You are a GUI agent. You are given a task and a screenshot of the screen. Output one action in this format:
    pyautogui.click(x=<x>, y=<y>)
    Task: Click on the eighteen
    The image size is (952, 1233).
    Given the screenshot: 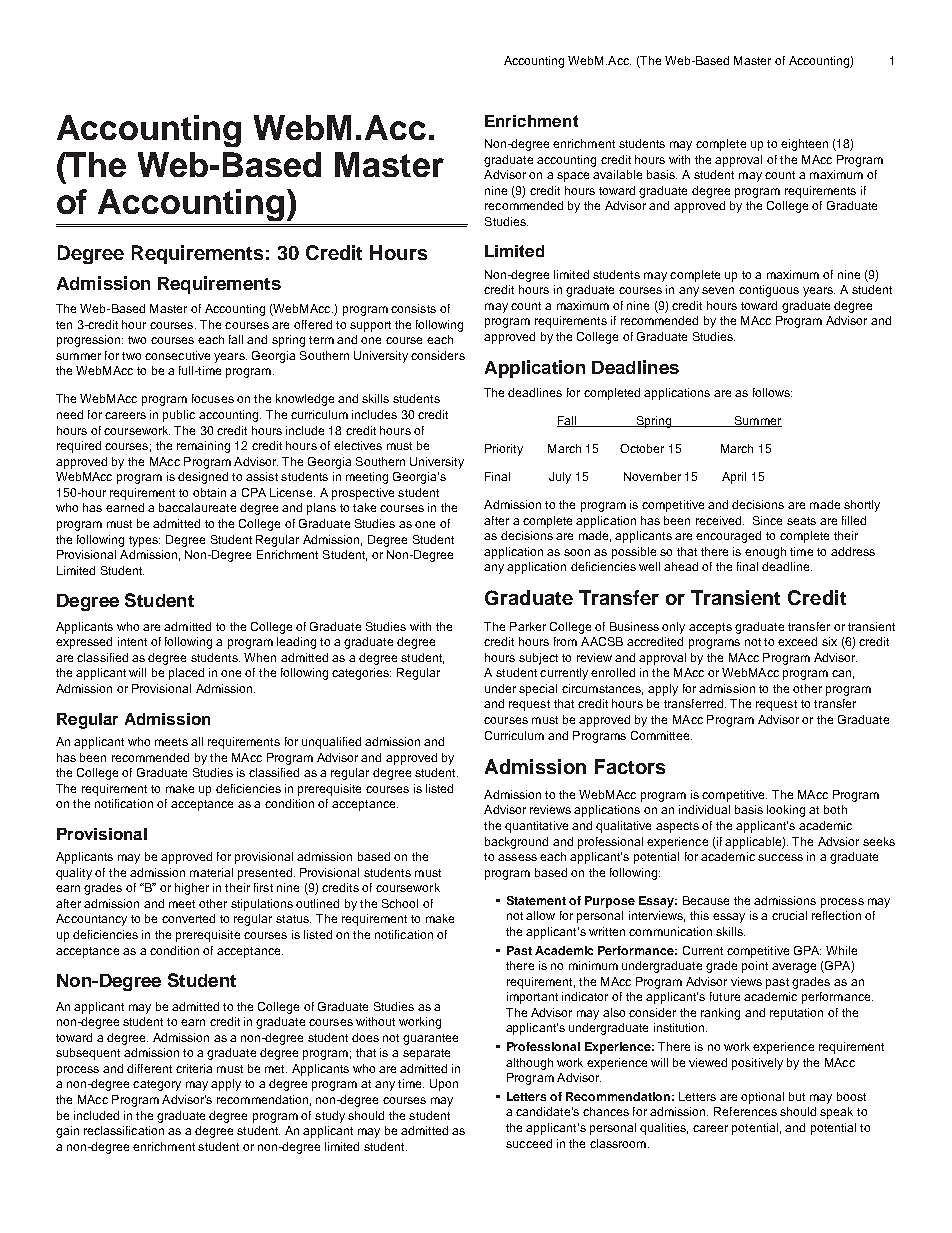 What is the action you would take?
    pyautogui.click(x=804, y=145)
